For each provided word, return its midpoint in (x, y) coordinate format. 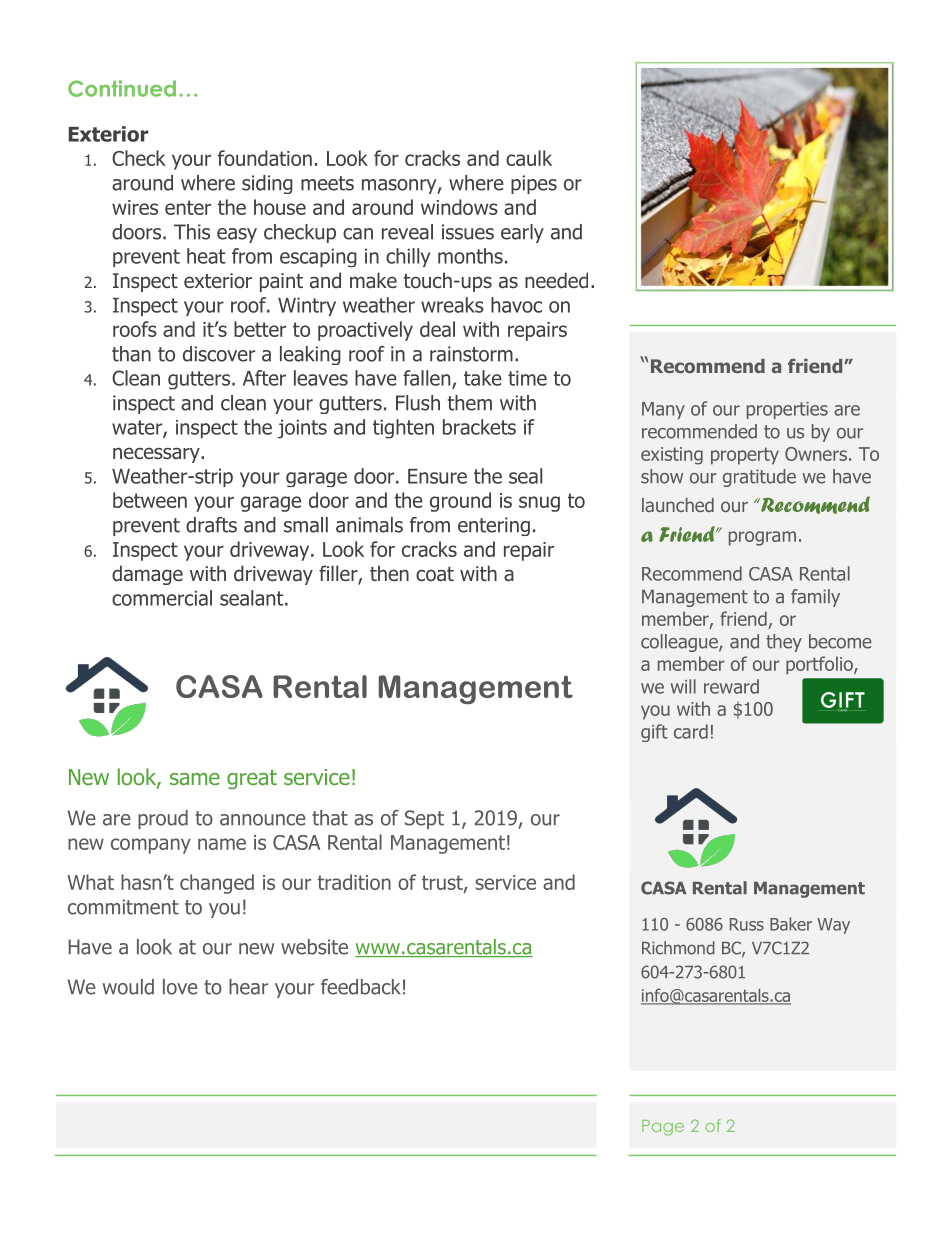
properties (787, 410)
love (180, 987)
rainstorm (471, 354)
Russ (747, 924)
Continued (122, 88)
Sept (424, 819)
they (784, 643)
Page (663, 1128)
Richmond (678, 948)
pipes (534, 184)
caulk (529, 158)
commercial (162, 598)
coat (435, 574)
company (151, 846)
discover (219, 354)
